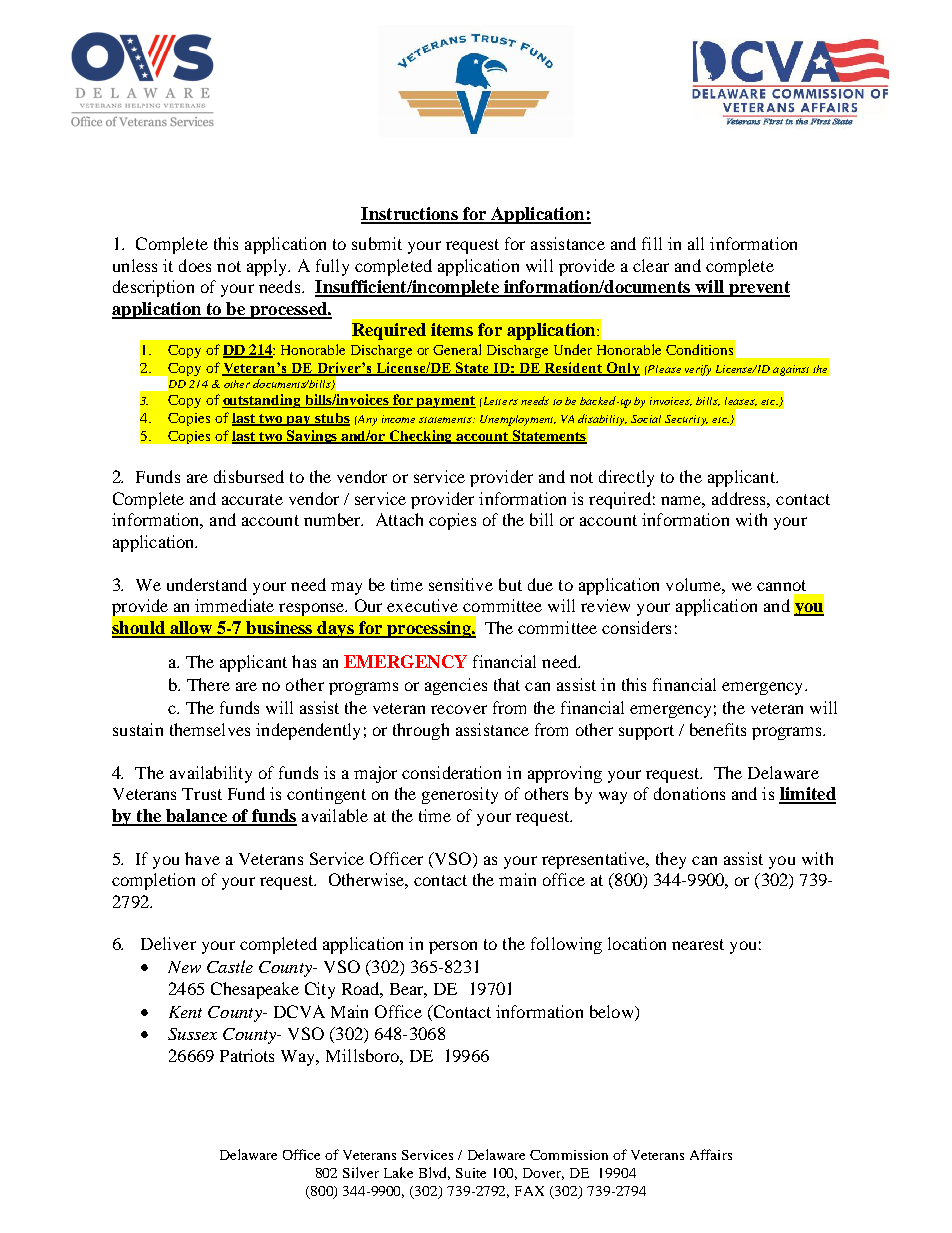  What do you see at coordinates (361, 1172) in the screenshot?
I see `Silver` at bounding box center [361, 1172].
